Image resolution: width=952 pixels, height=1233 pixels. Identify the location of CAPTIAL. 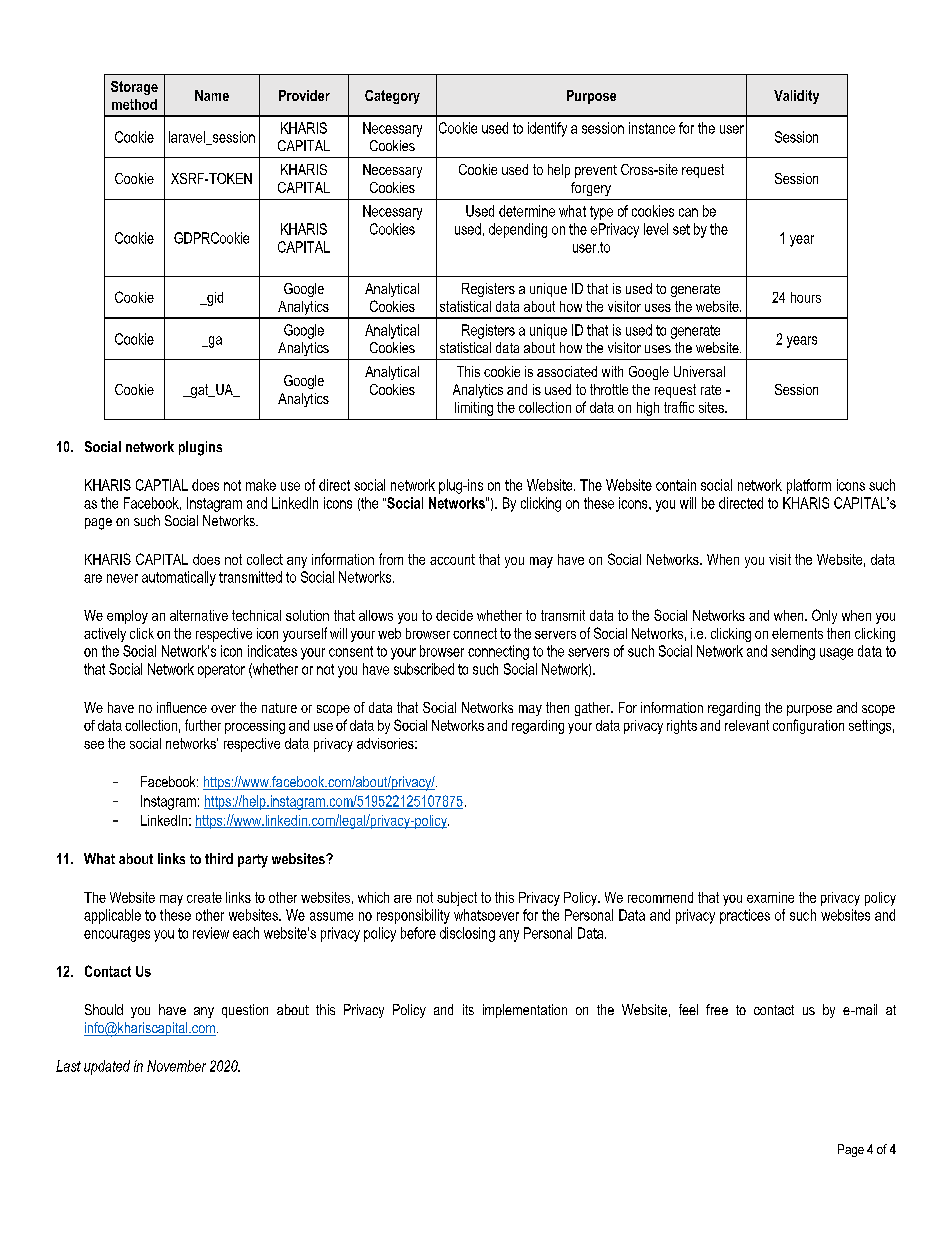
(162, 485).
